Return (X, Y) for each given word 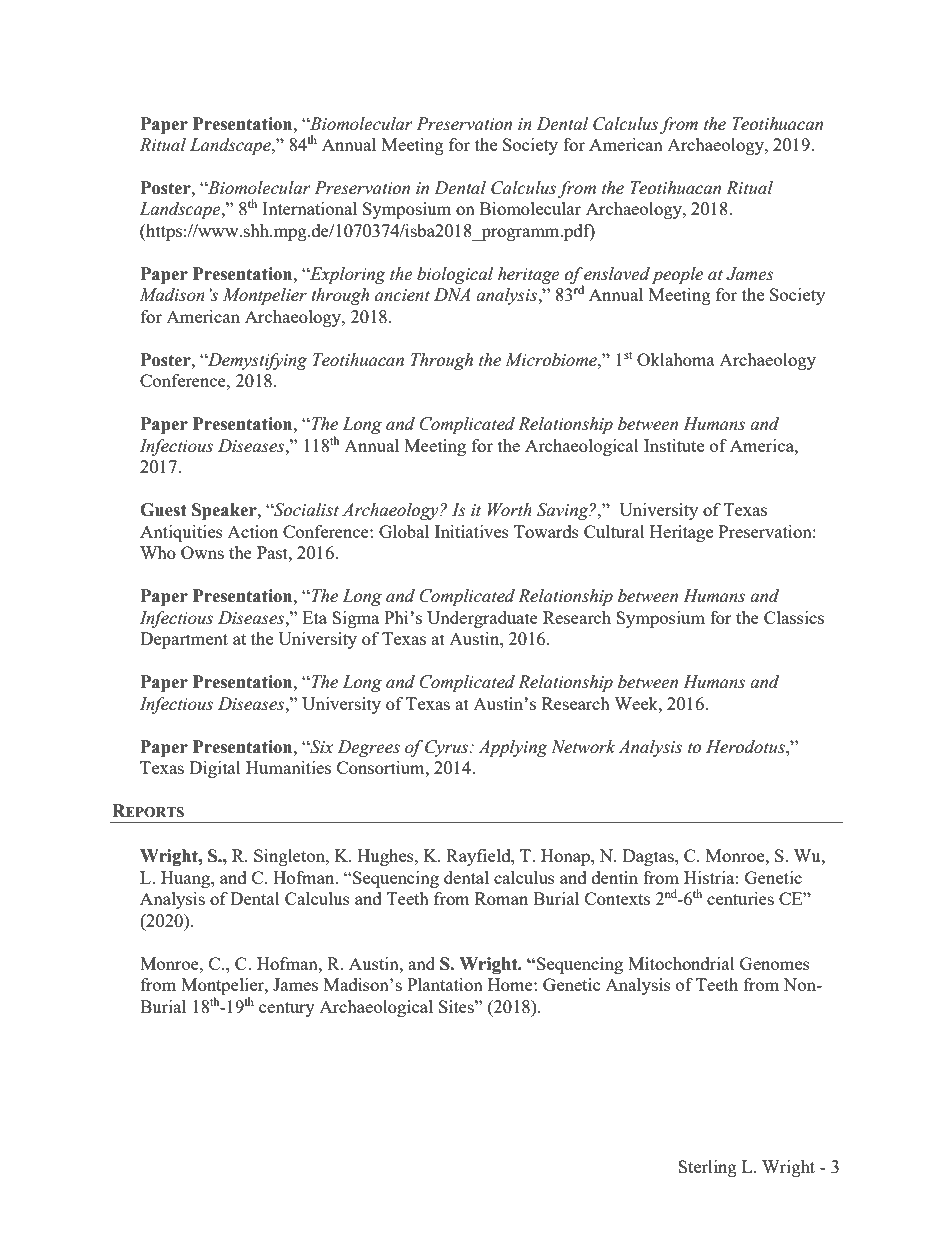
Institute (674, 445)
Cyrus (448, 748)
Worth (510, 510)
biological (455, 275)
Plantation (445, 984)
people (677, 275)
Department (184, 640)
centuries (740, 898)
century (287, 1009)
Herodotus (746, 747)
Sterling (707, 1168)
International (309, 208)
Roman (501, 898)
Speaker (225, 511)
